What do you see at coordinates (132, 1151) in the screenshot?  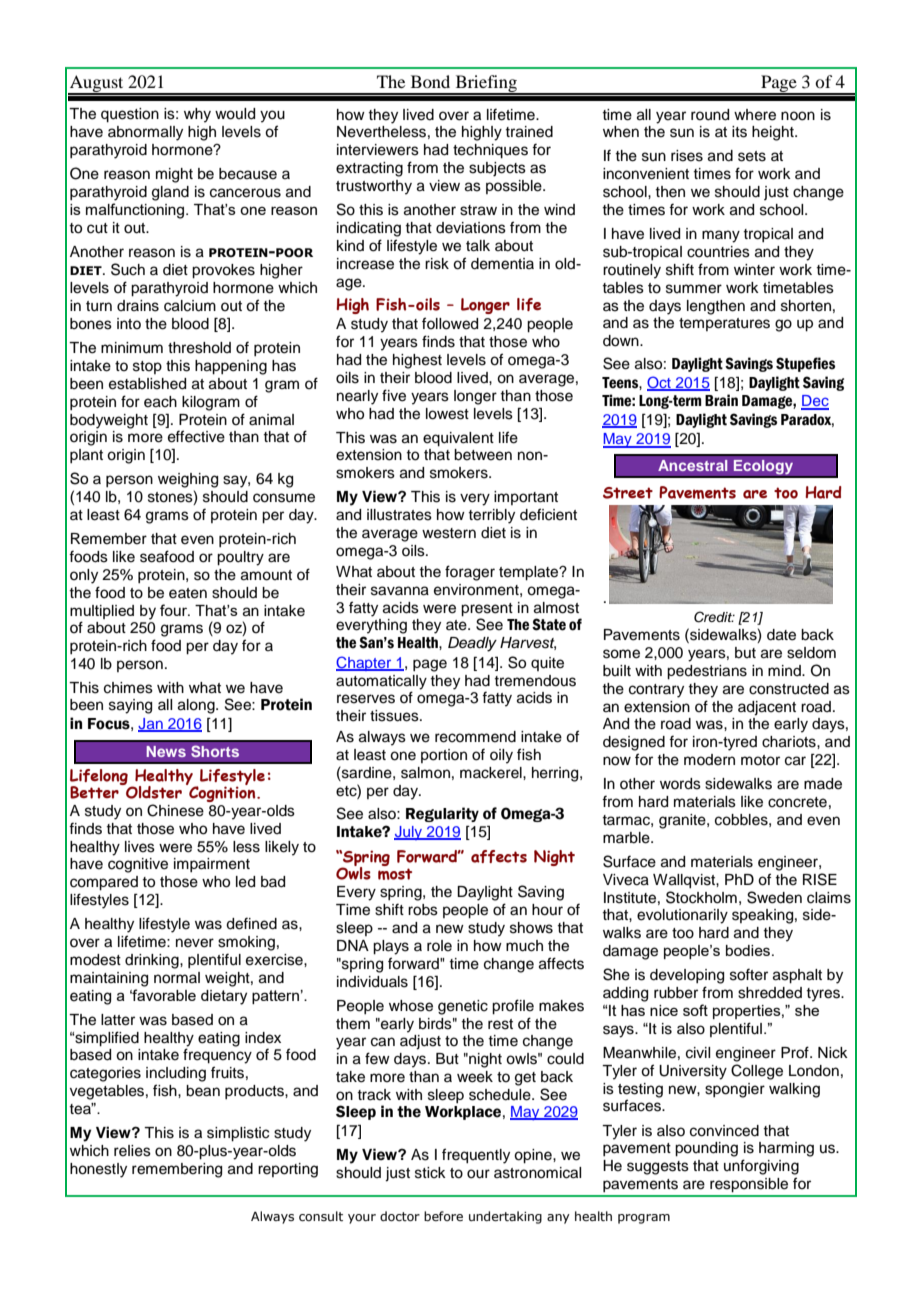 I see `relies` at bounding box center [132, 1151].
